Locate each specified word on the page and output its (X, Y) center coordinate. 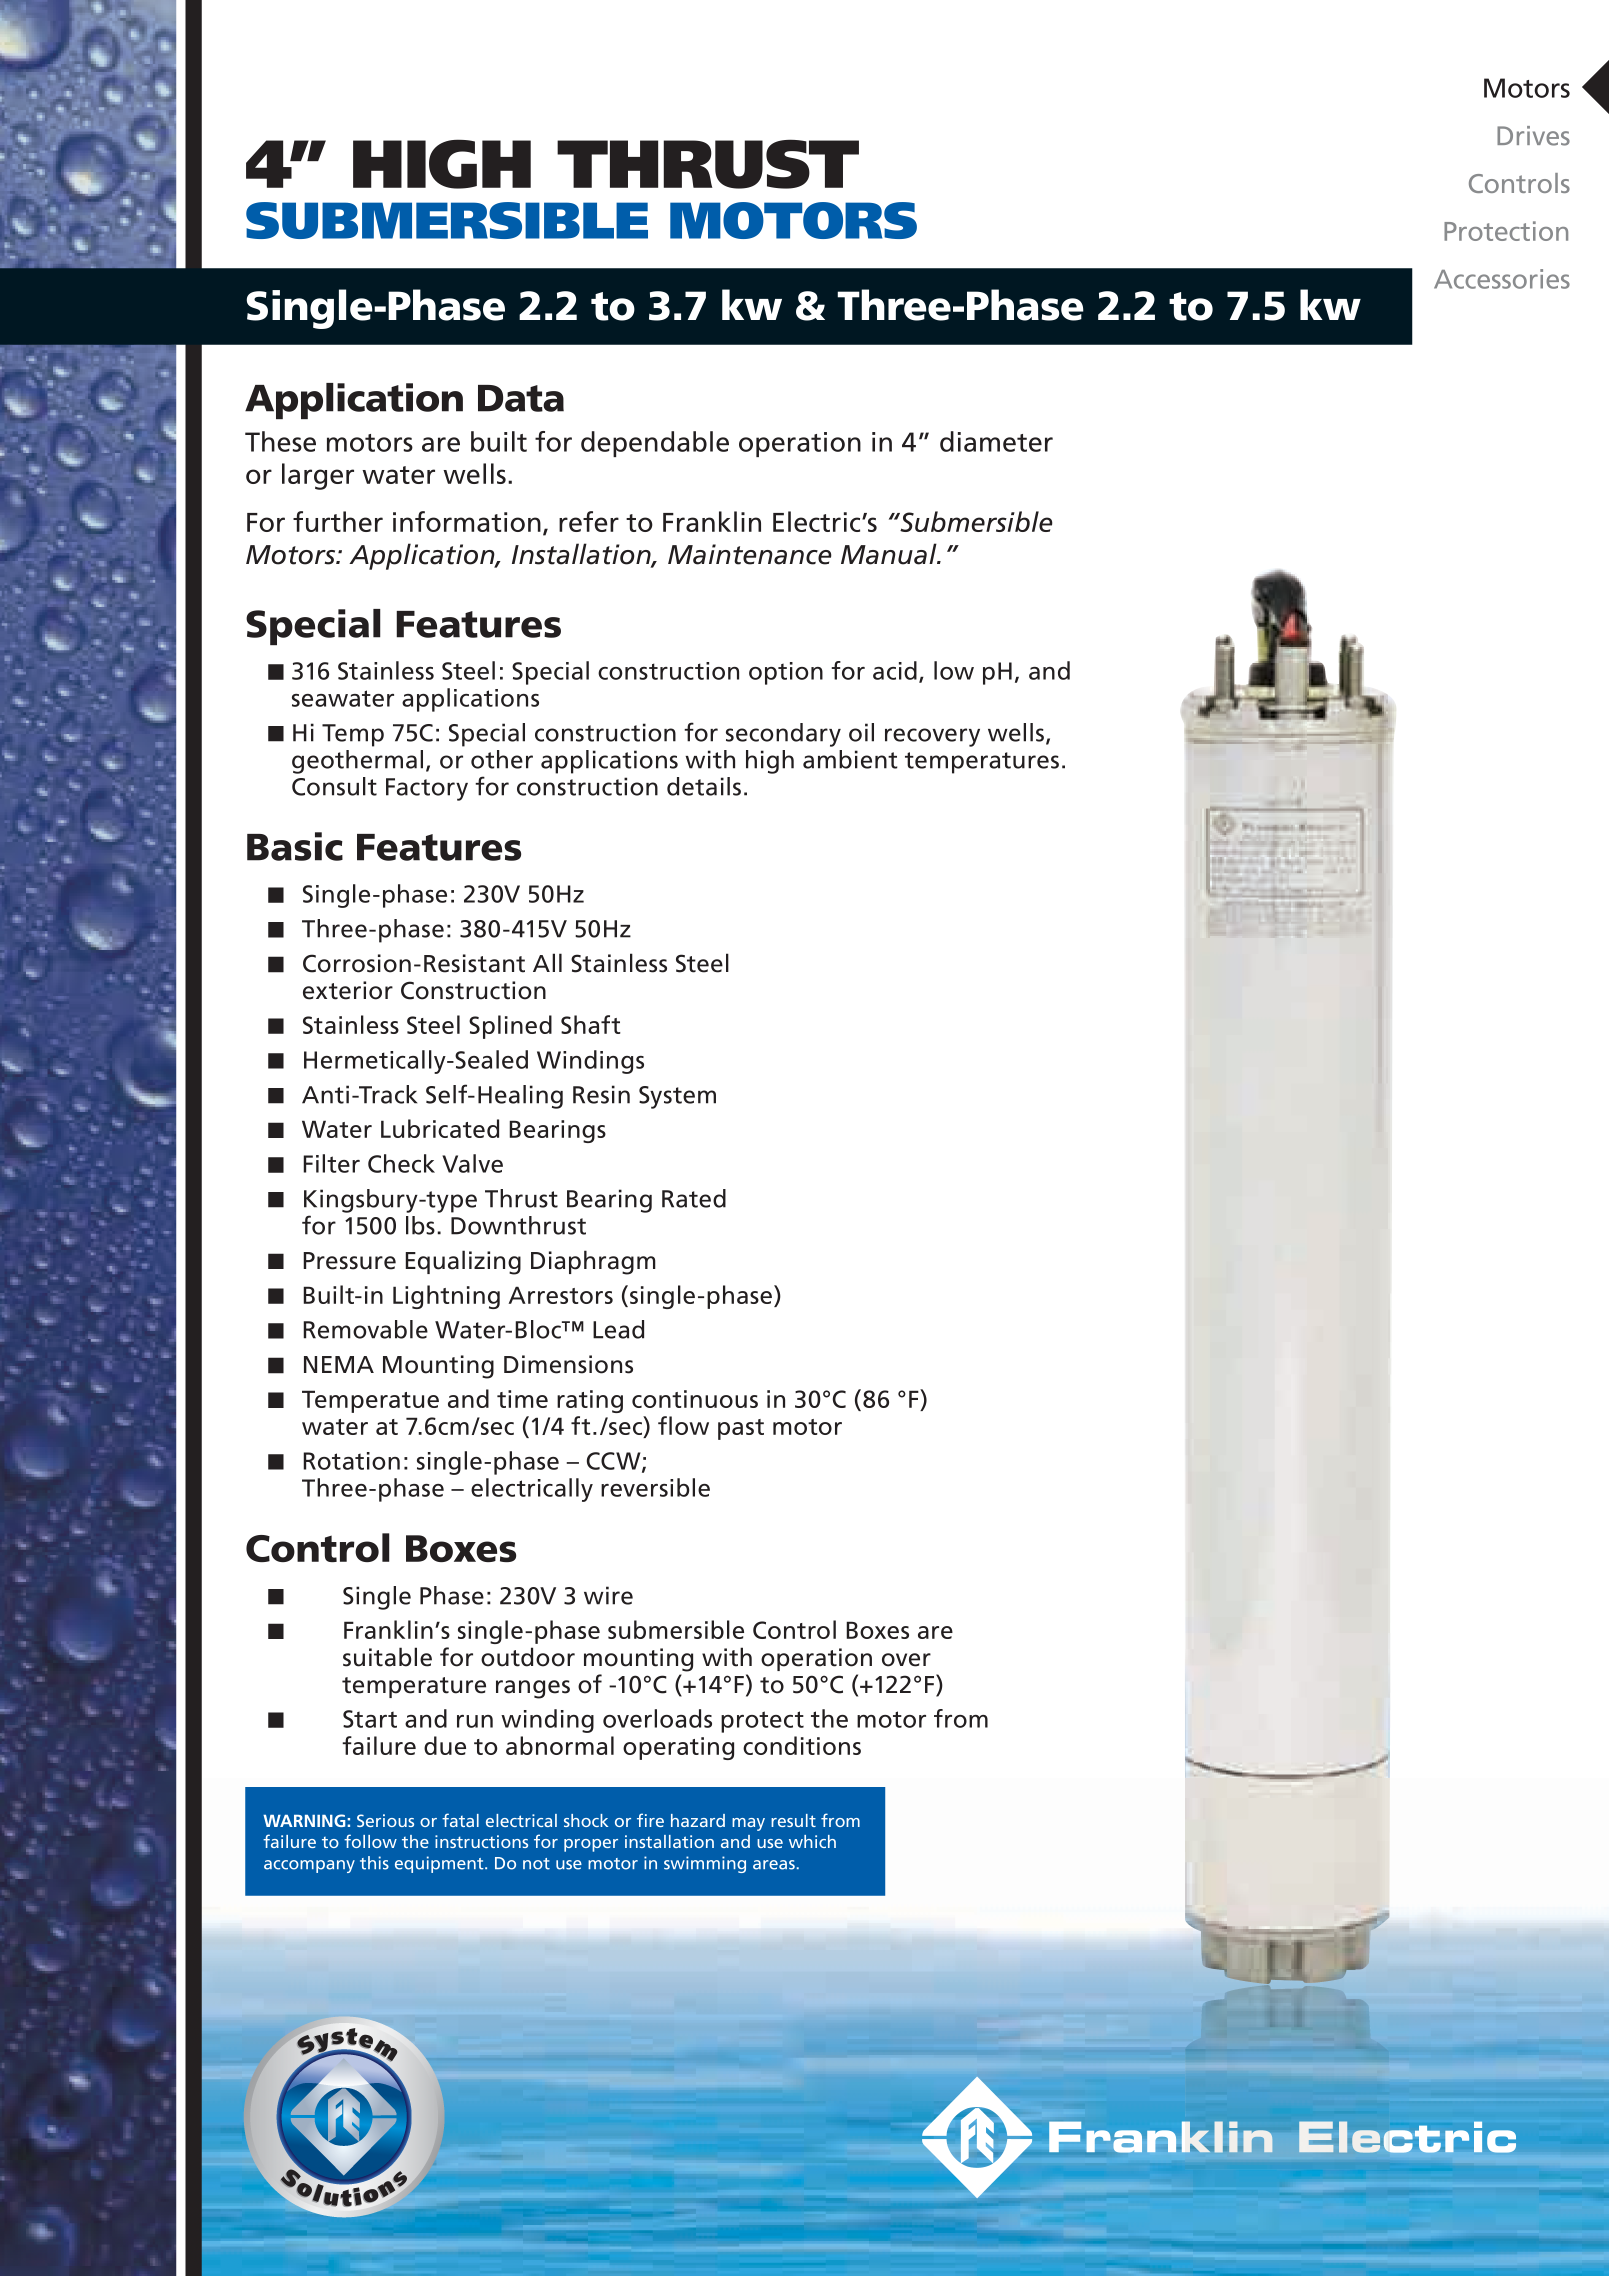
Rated (694, 1198)
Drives (1533, 136)
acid (895, 670)
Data (521, 398)
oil (861, 732)
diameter (996, 441)
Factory (427, 789)
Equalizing (463, 1262)
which (812, 1841)
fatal (460, 1820)
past (741, 1429)
